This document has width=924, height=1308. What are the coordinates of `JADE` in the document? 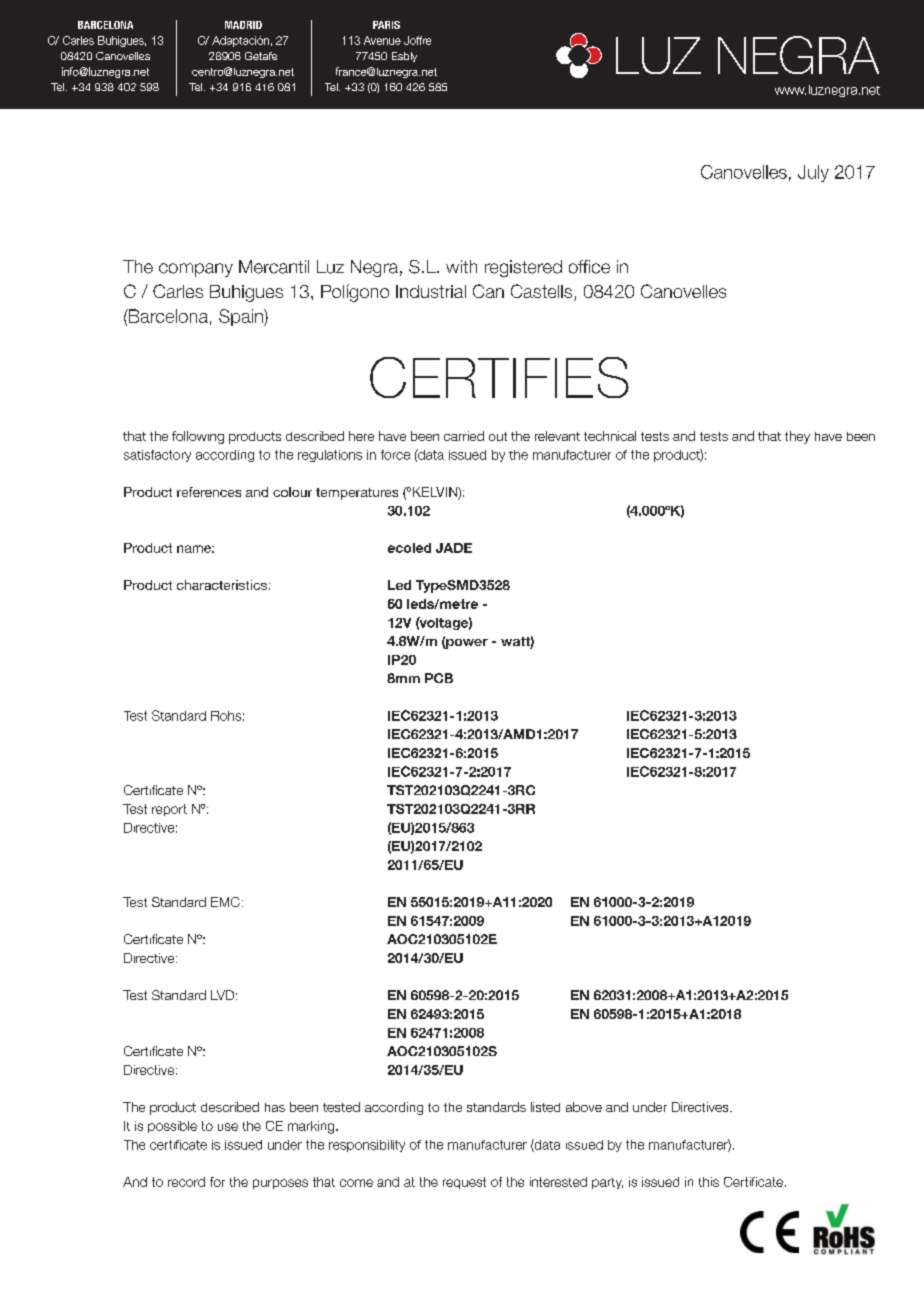 It's located at (454, 548).
